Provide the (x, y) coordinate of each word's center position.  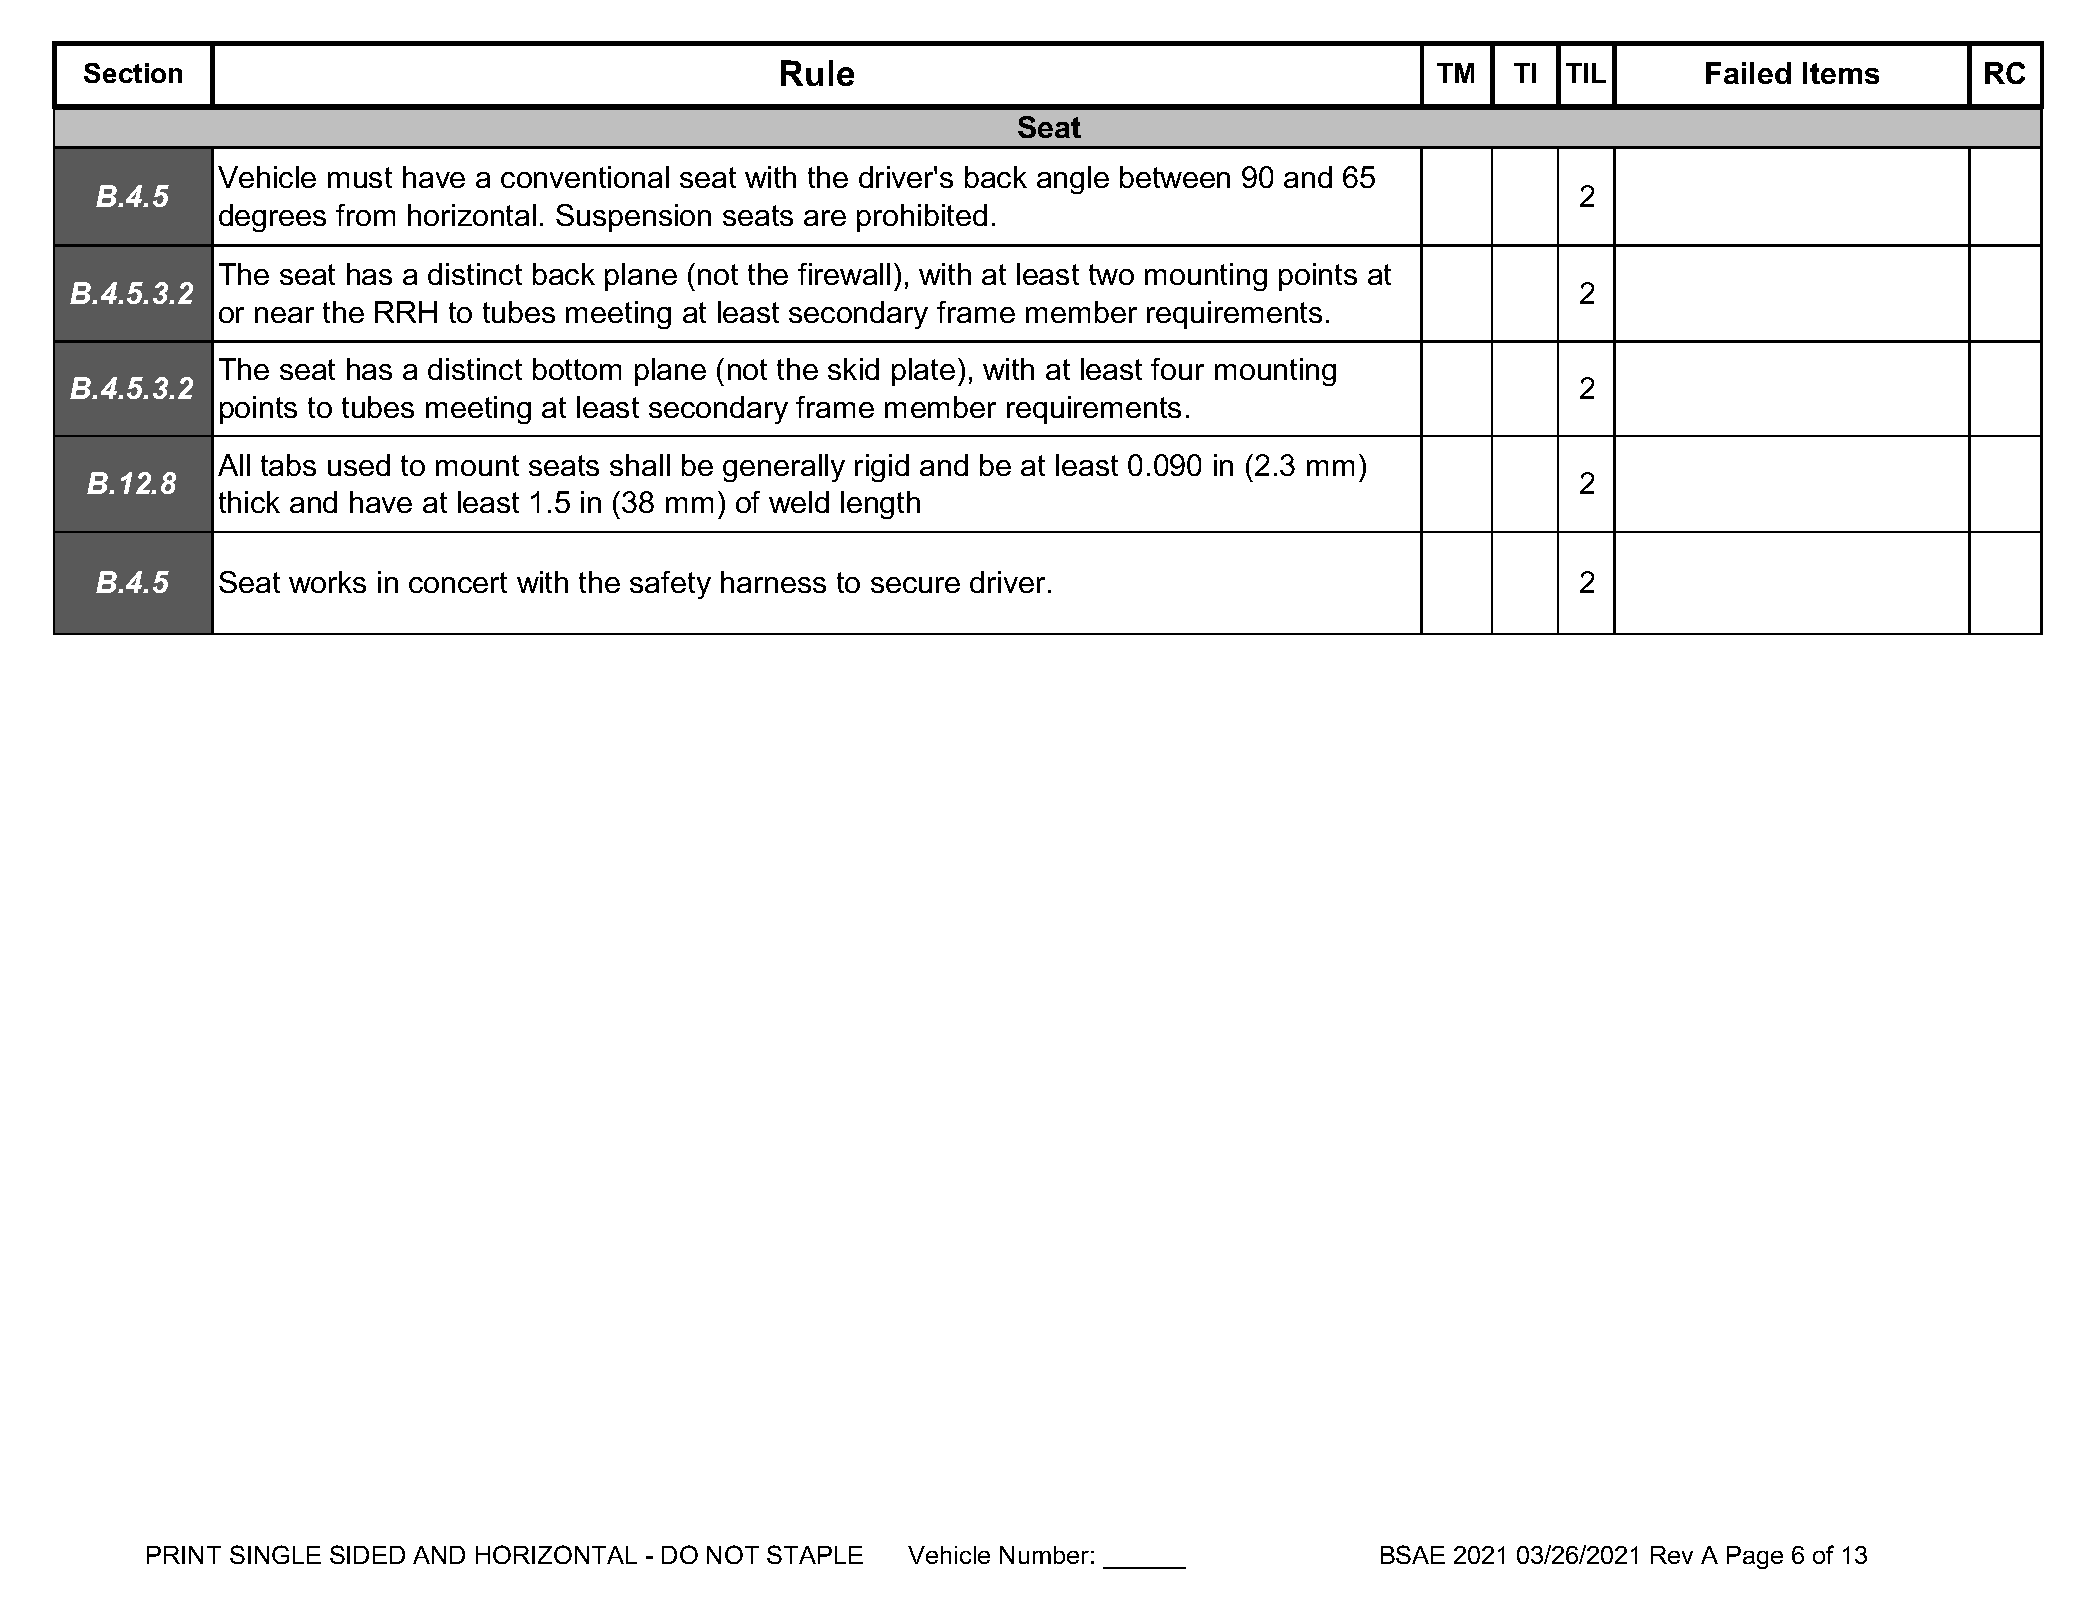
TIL (1586, 73)
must (360, 177)
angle (1073, 180)
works (327, 582)
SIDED (367, 1554)
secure (915, 585)
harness (773, 582)
